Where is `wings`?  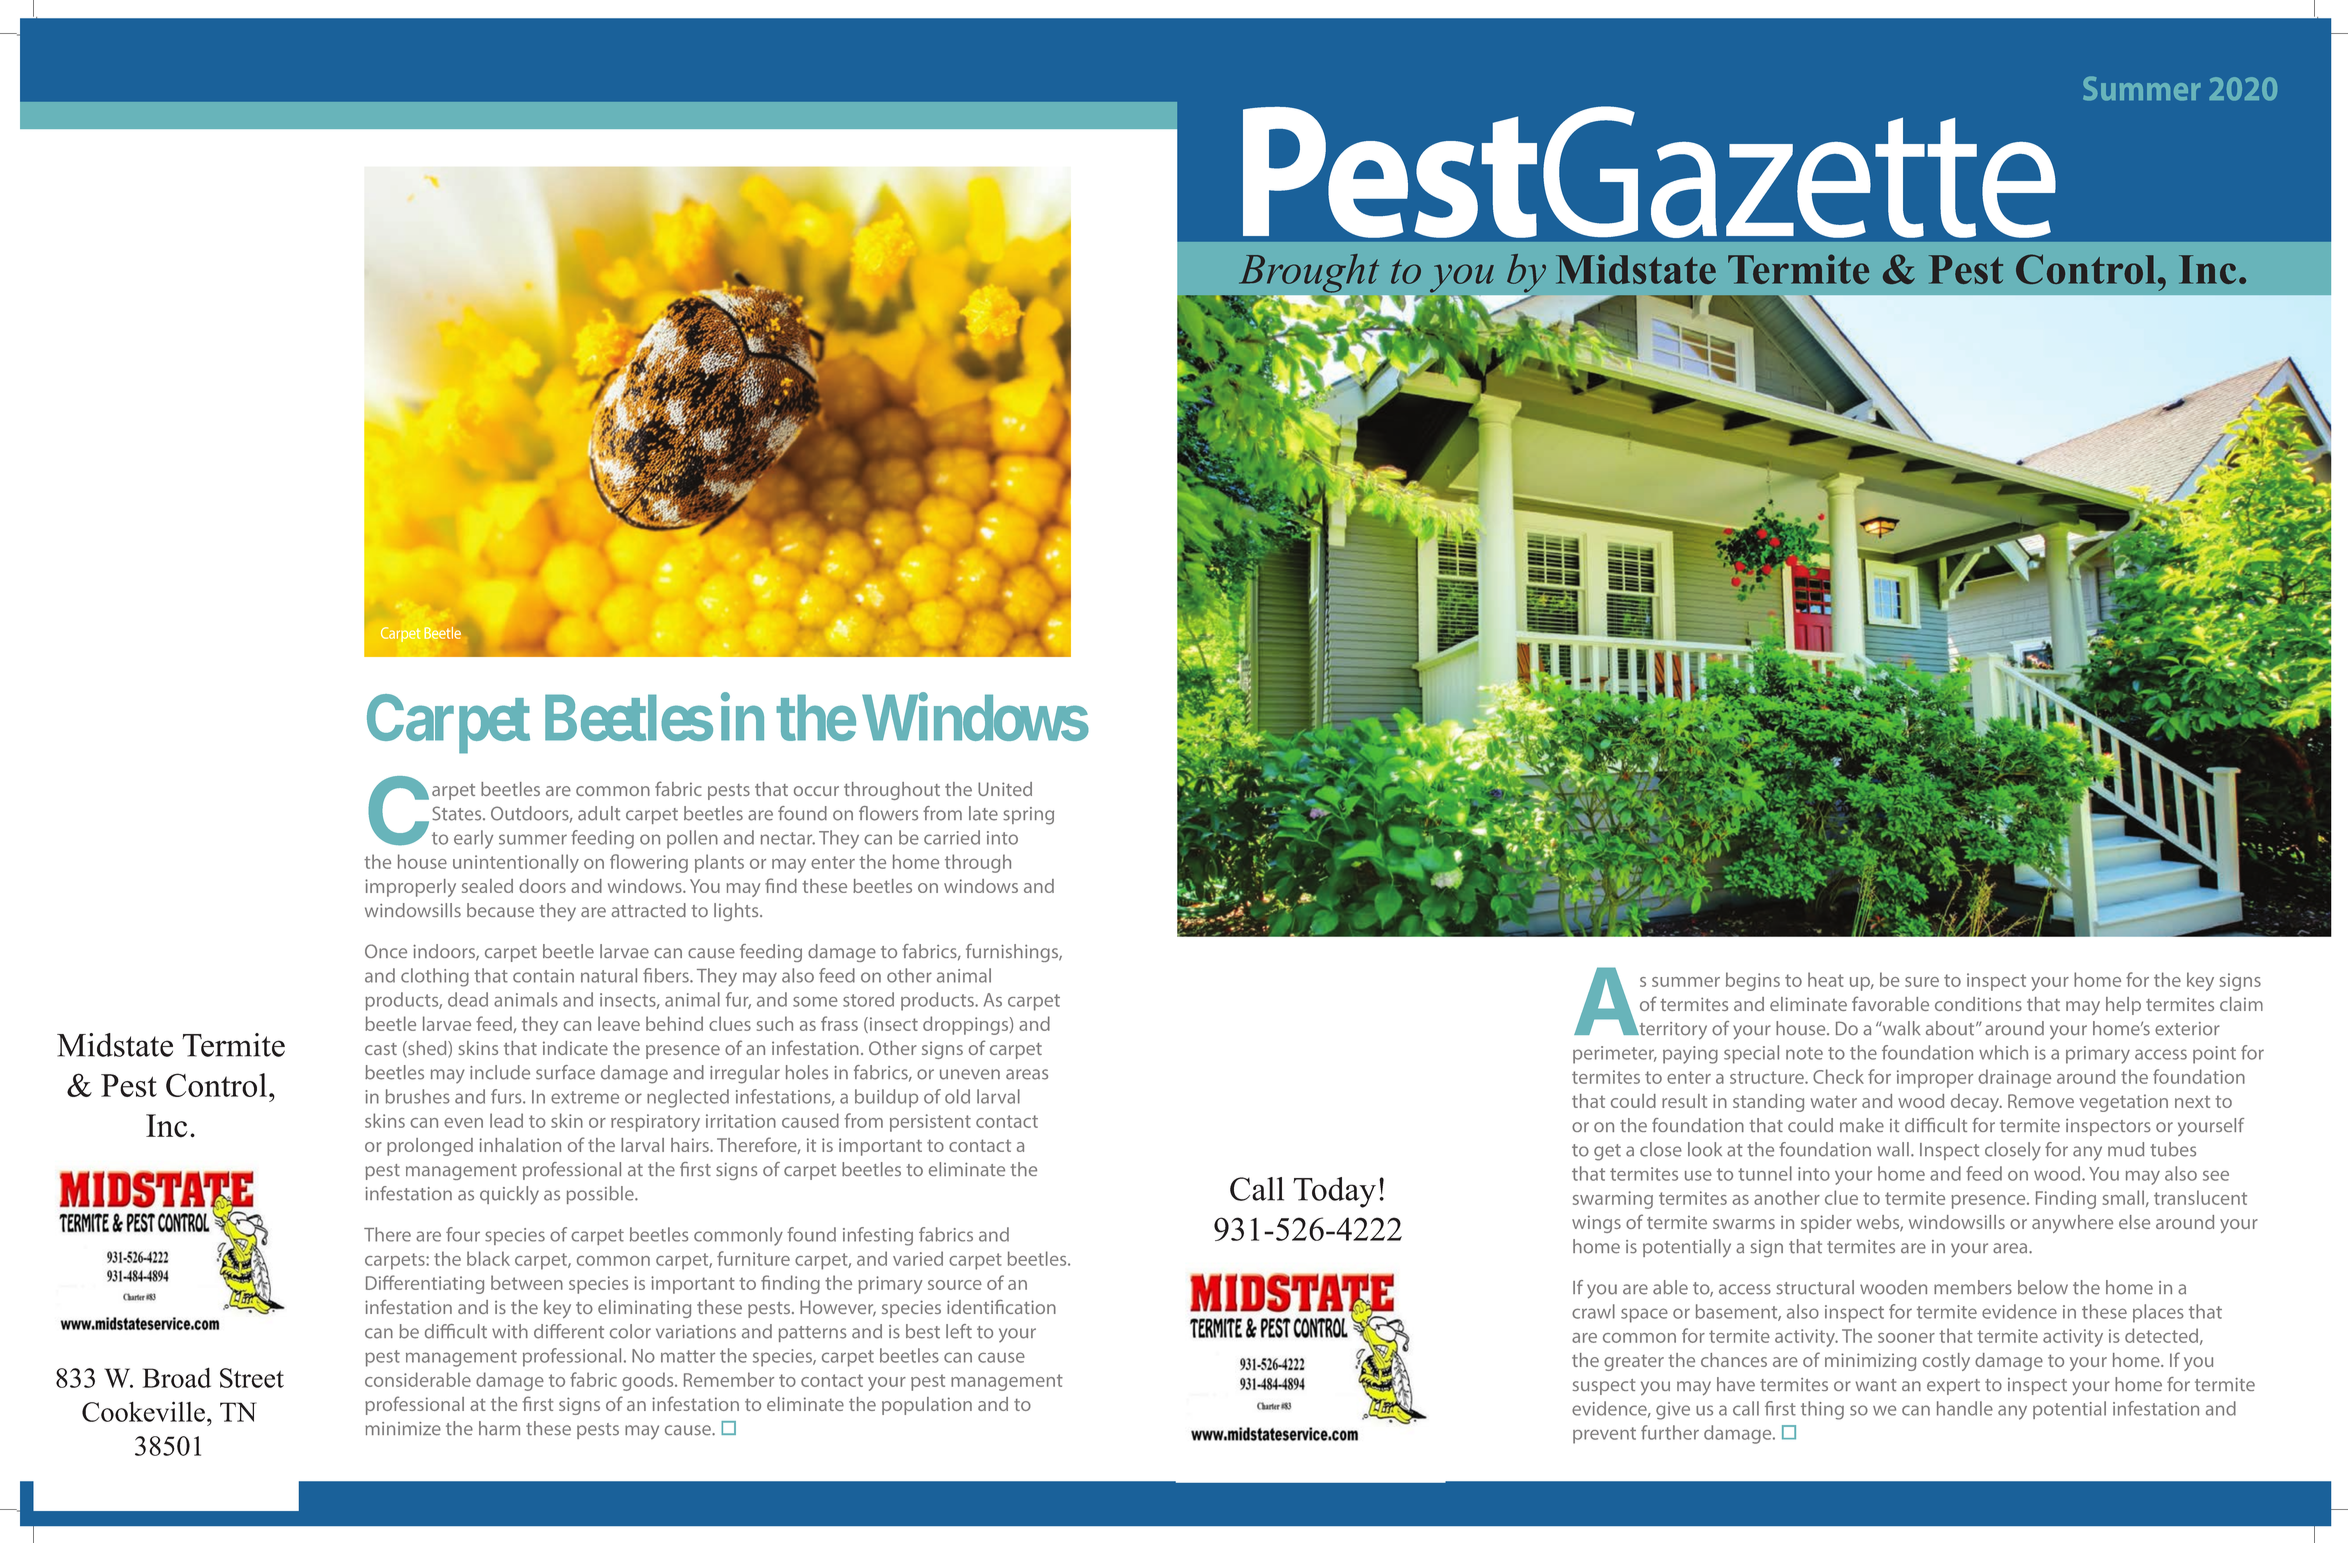 wings is located at coordinates (1596, 1224).
